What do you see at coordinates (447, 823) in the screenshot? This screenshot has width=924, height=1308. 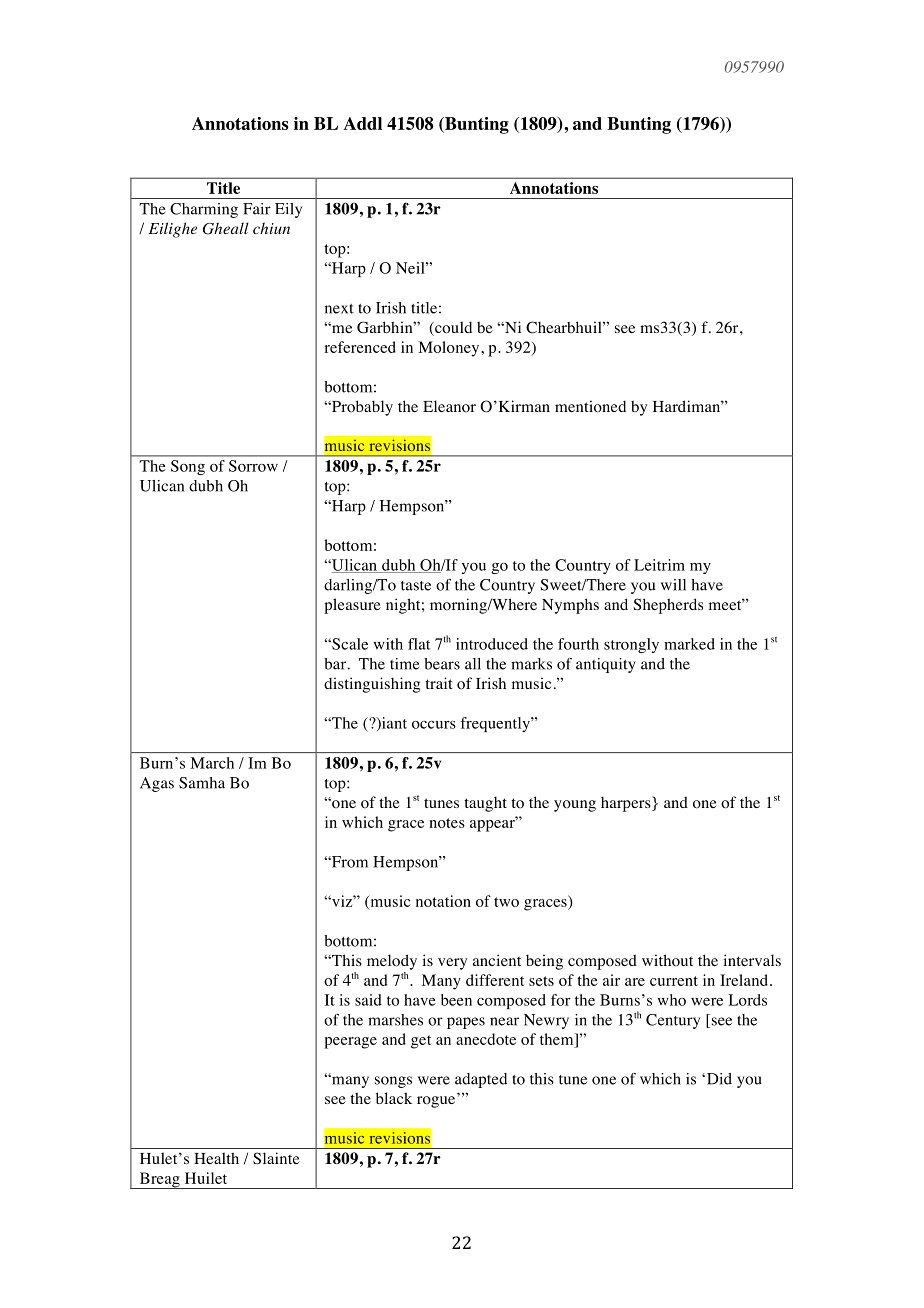 I see `notes` at bounding box center [447, 823].
